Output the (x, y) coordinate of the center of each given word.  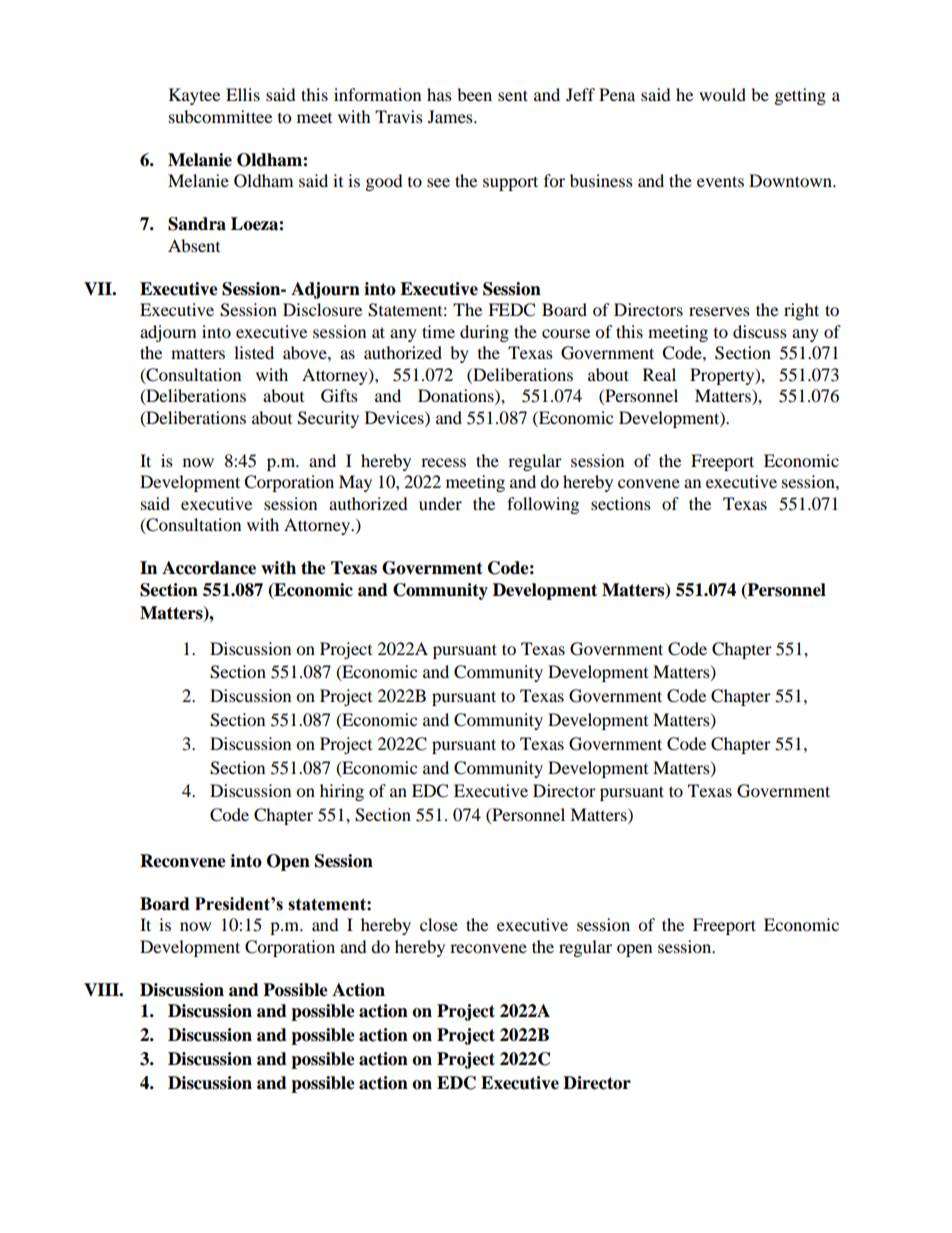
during (484, 333)
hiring (342, 792)
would (722, 94)
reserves (719, 311)
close (439, 924)
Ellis (243, 94)
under (440, 503)
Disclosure (322, 309)
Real (659, 374)
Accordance (209, 568)
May (355, 483)
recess (443, 462)
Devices (395, 417)
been (474, 94)
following (543, 505)
